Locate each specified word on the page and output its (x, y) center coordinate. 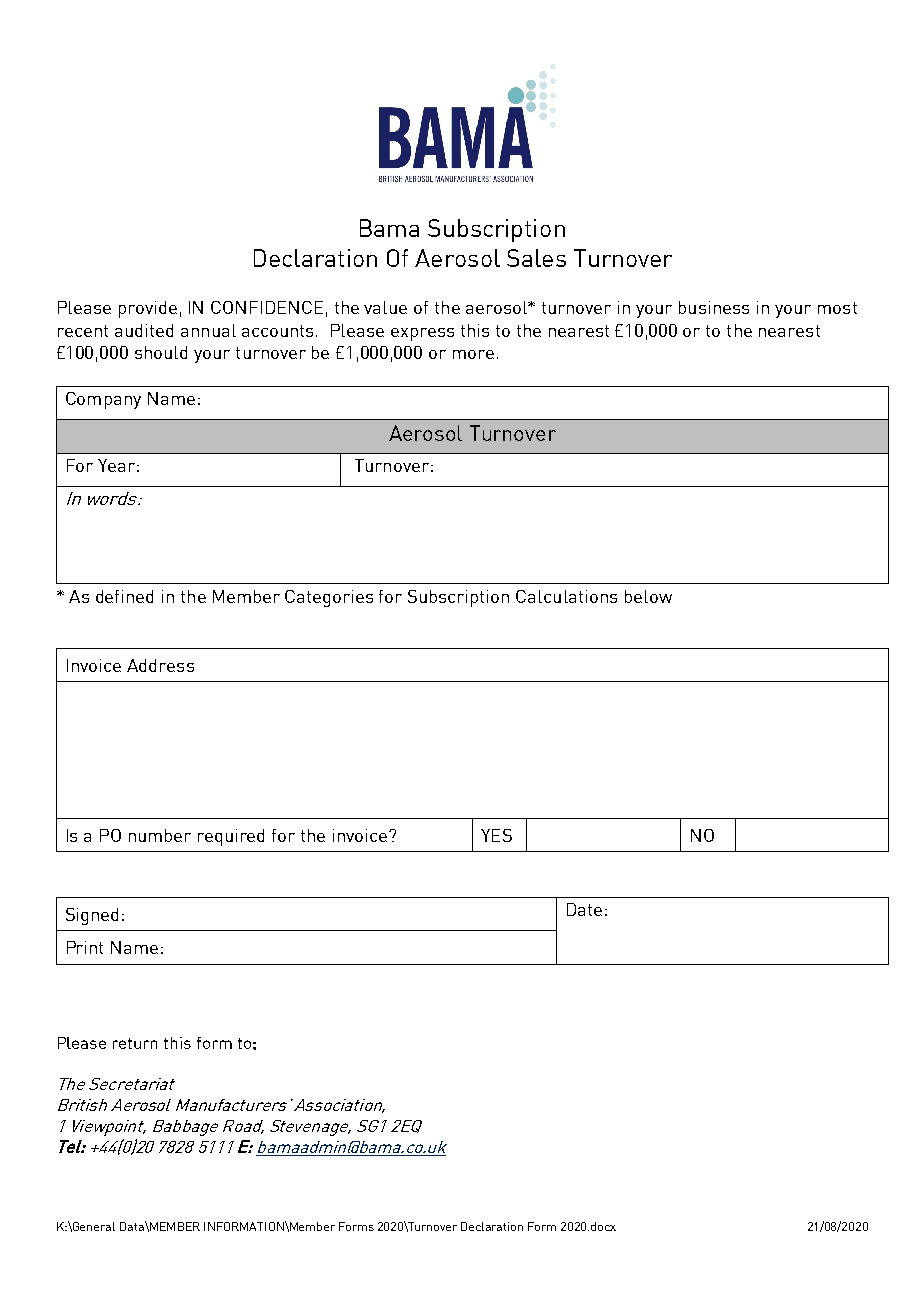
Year (116, 465)
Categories (329, 598)
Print (85, 947)
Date (584, 909)
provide (148, 309)
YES (496, 835)
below (648, 596)
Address (160, 665)
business (714, 307)
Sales (536, 258)
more (473, 354)
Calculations (566, 596)
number (160, 835)
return (135, 1043)
